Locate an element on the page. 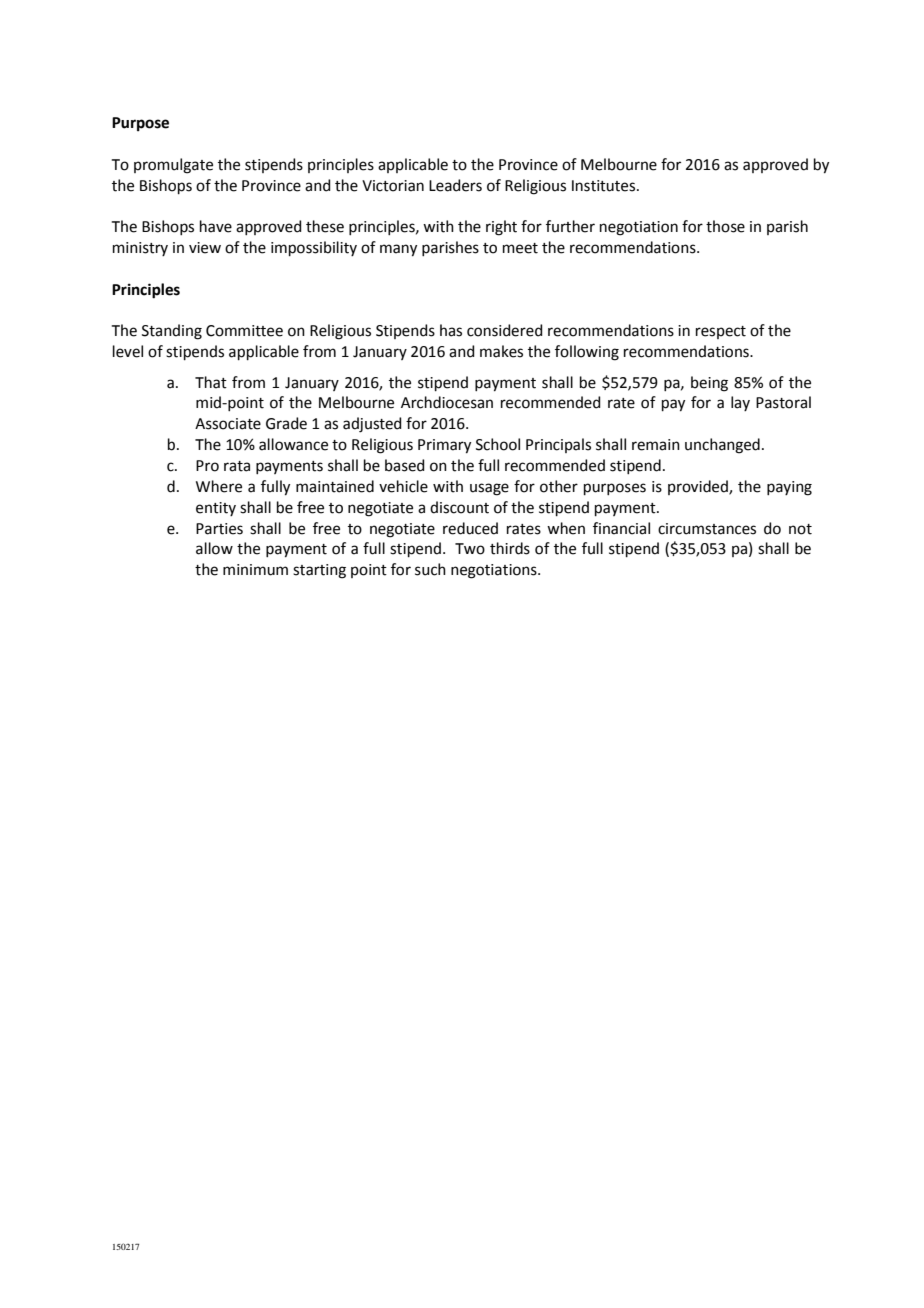  Institutes is located at coordinates (605, 186).
